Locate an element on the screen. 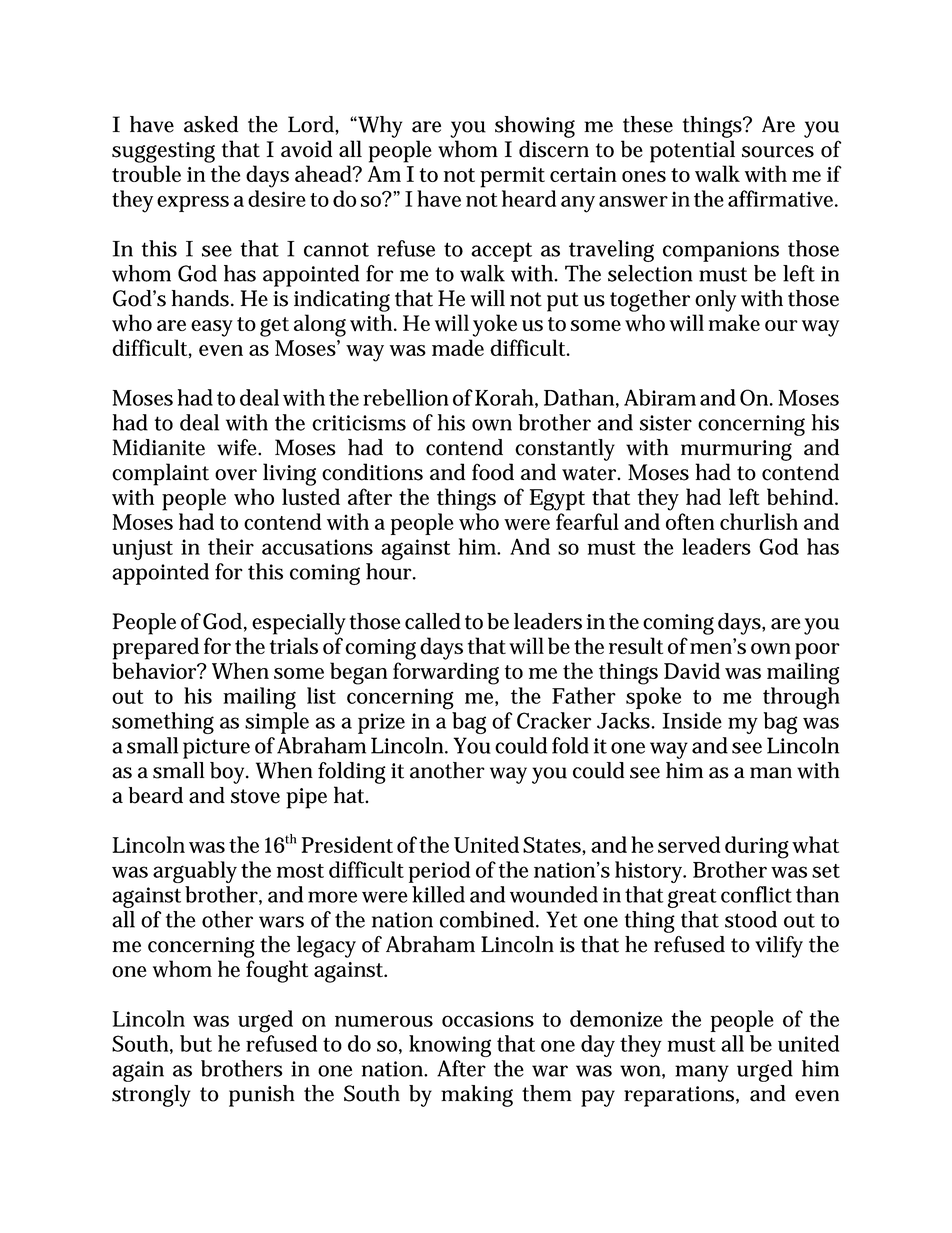 The image size is (952, 1233). sources is located at coordinates (778, 152).
